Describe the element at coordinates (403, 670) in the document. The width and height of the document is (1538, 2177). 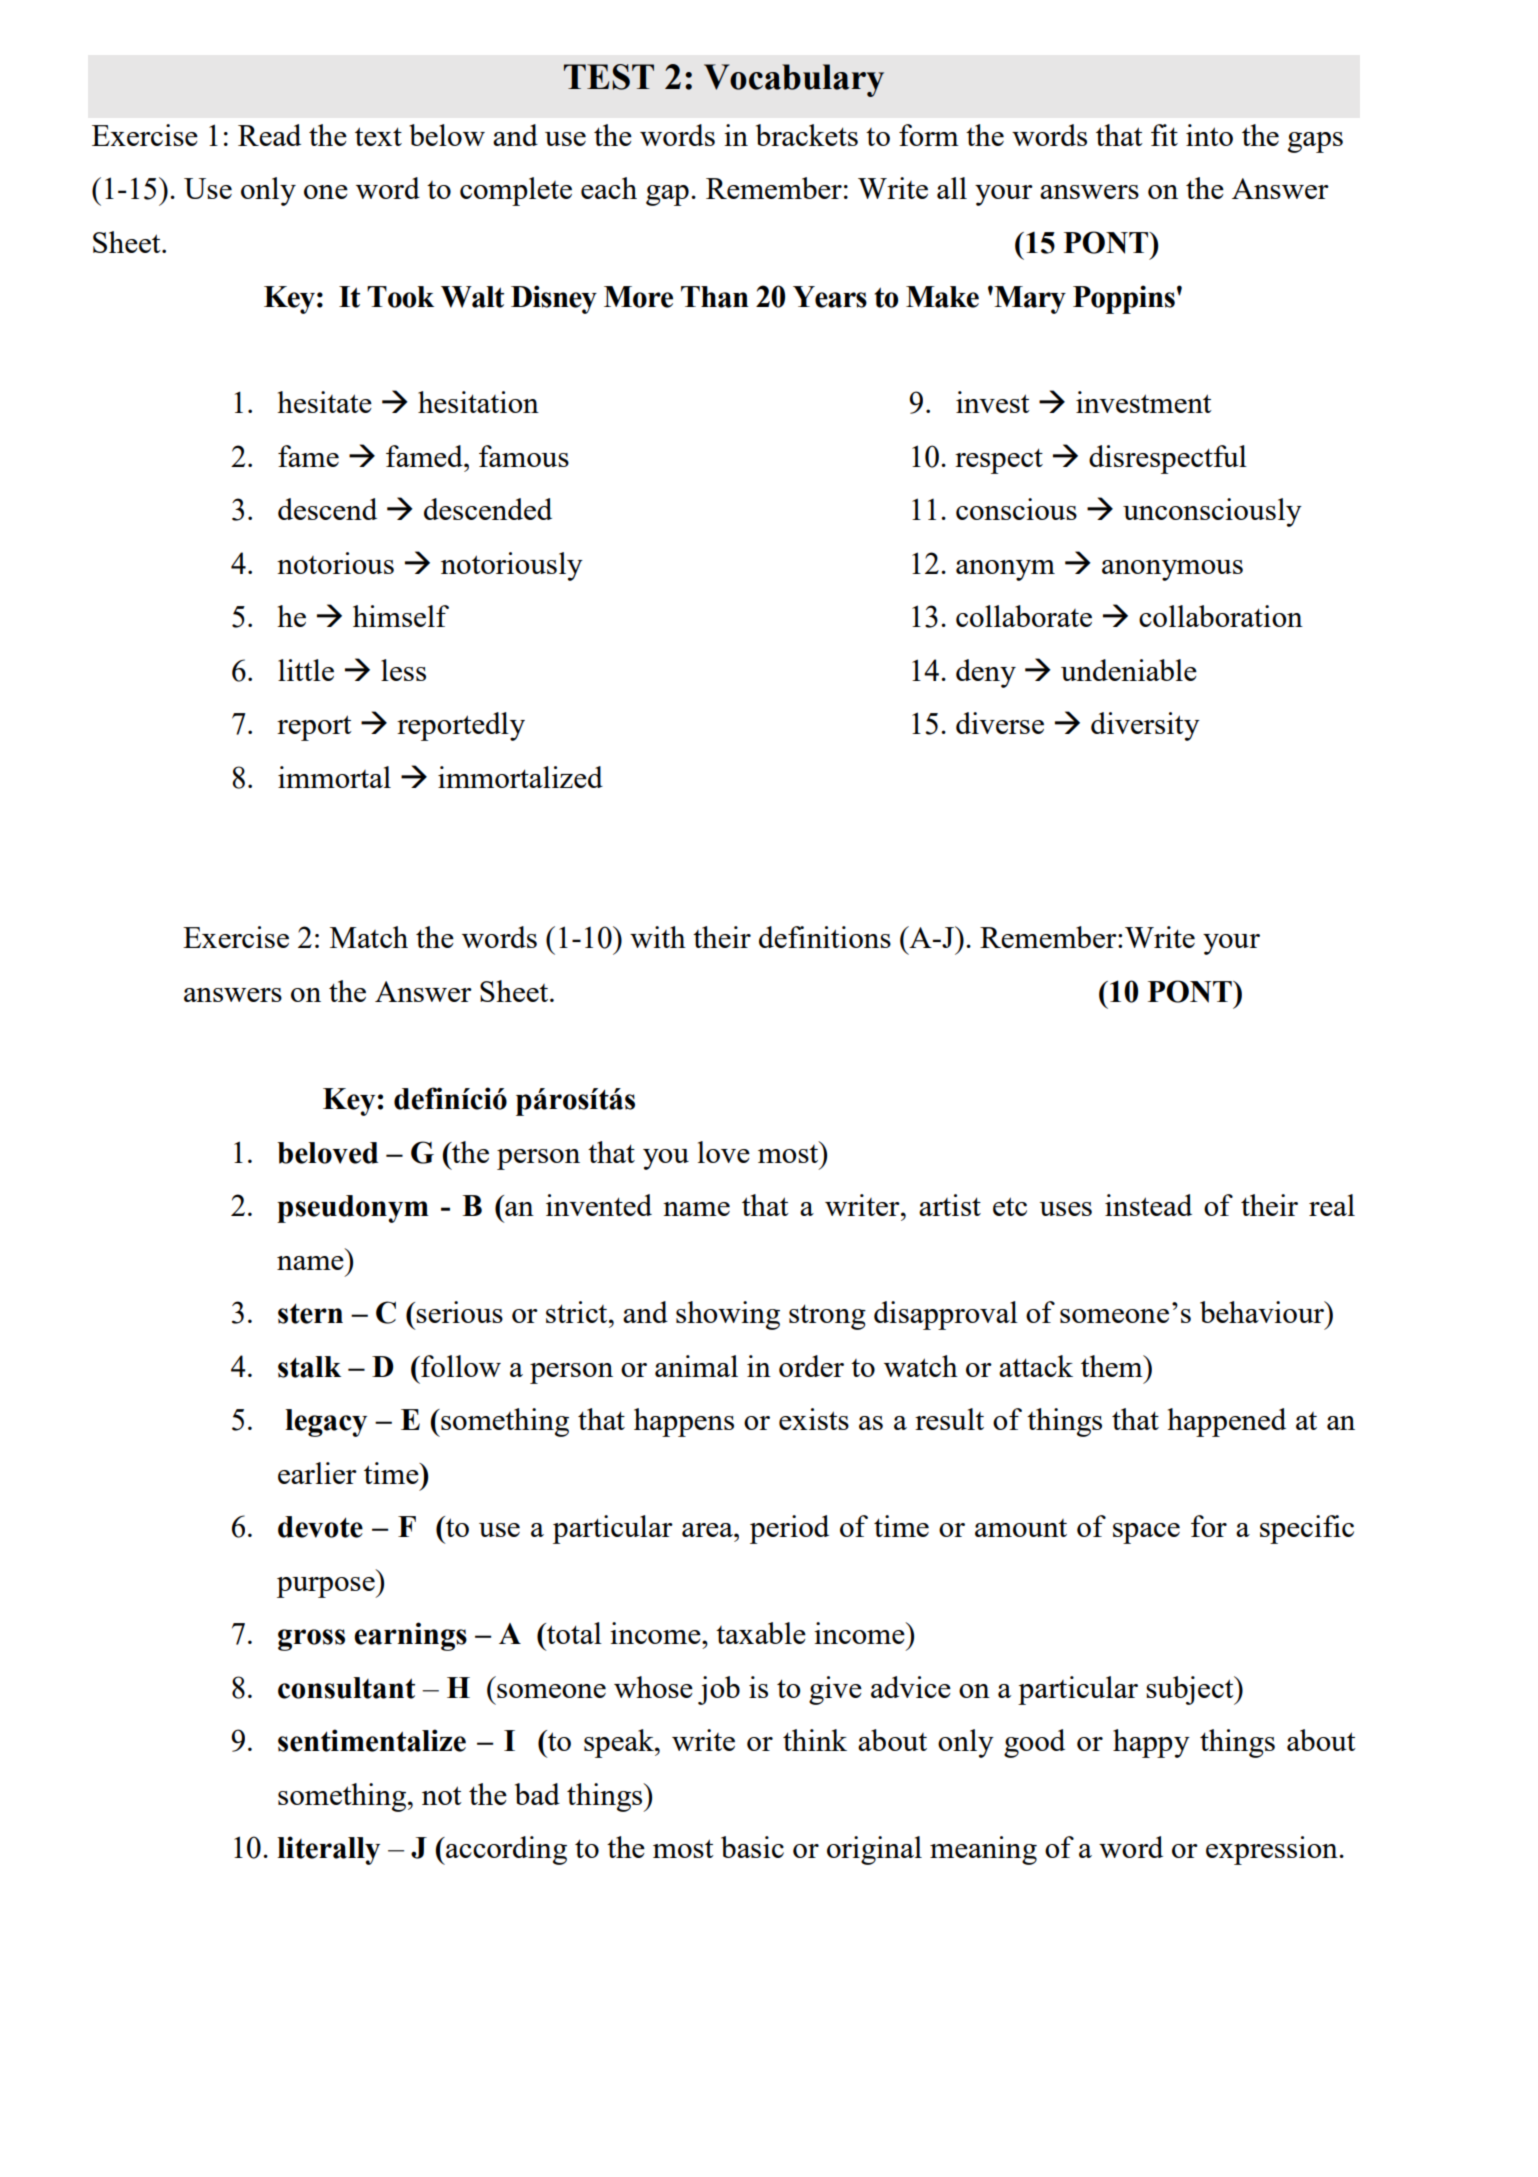
I see `less` at that location.
